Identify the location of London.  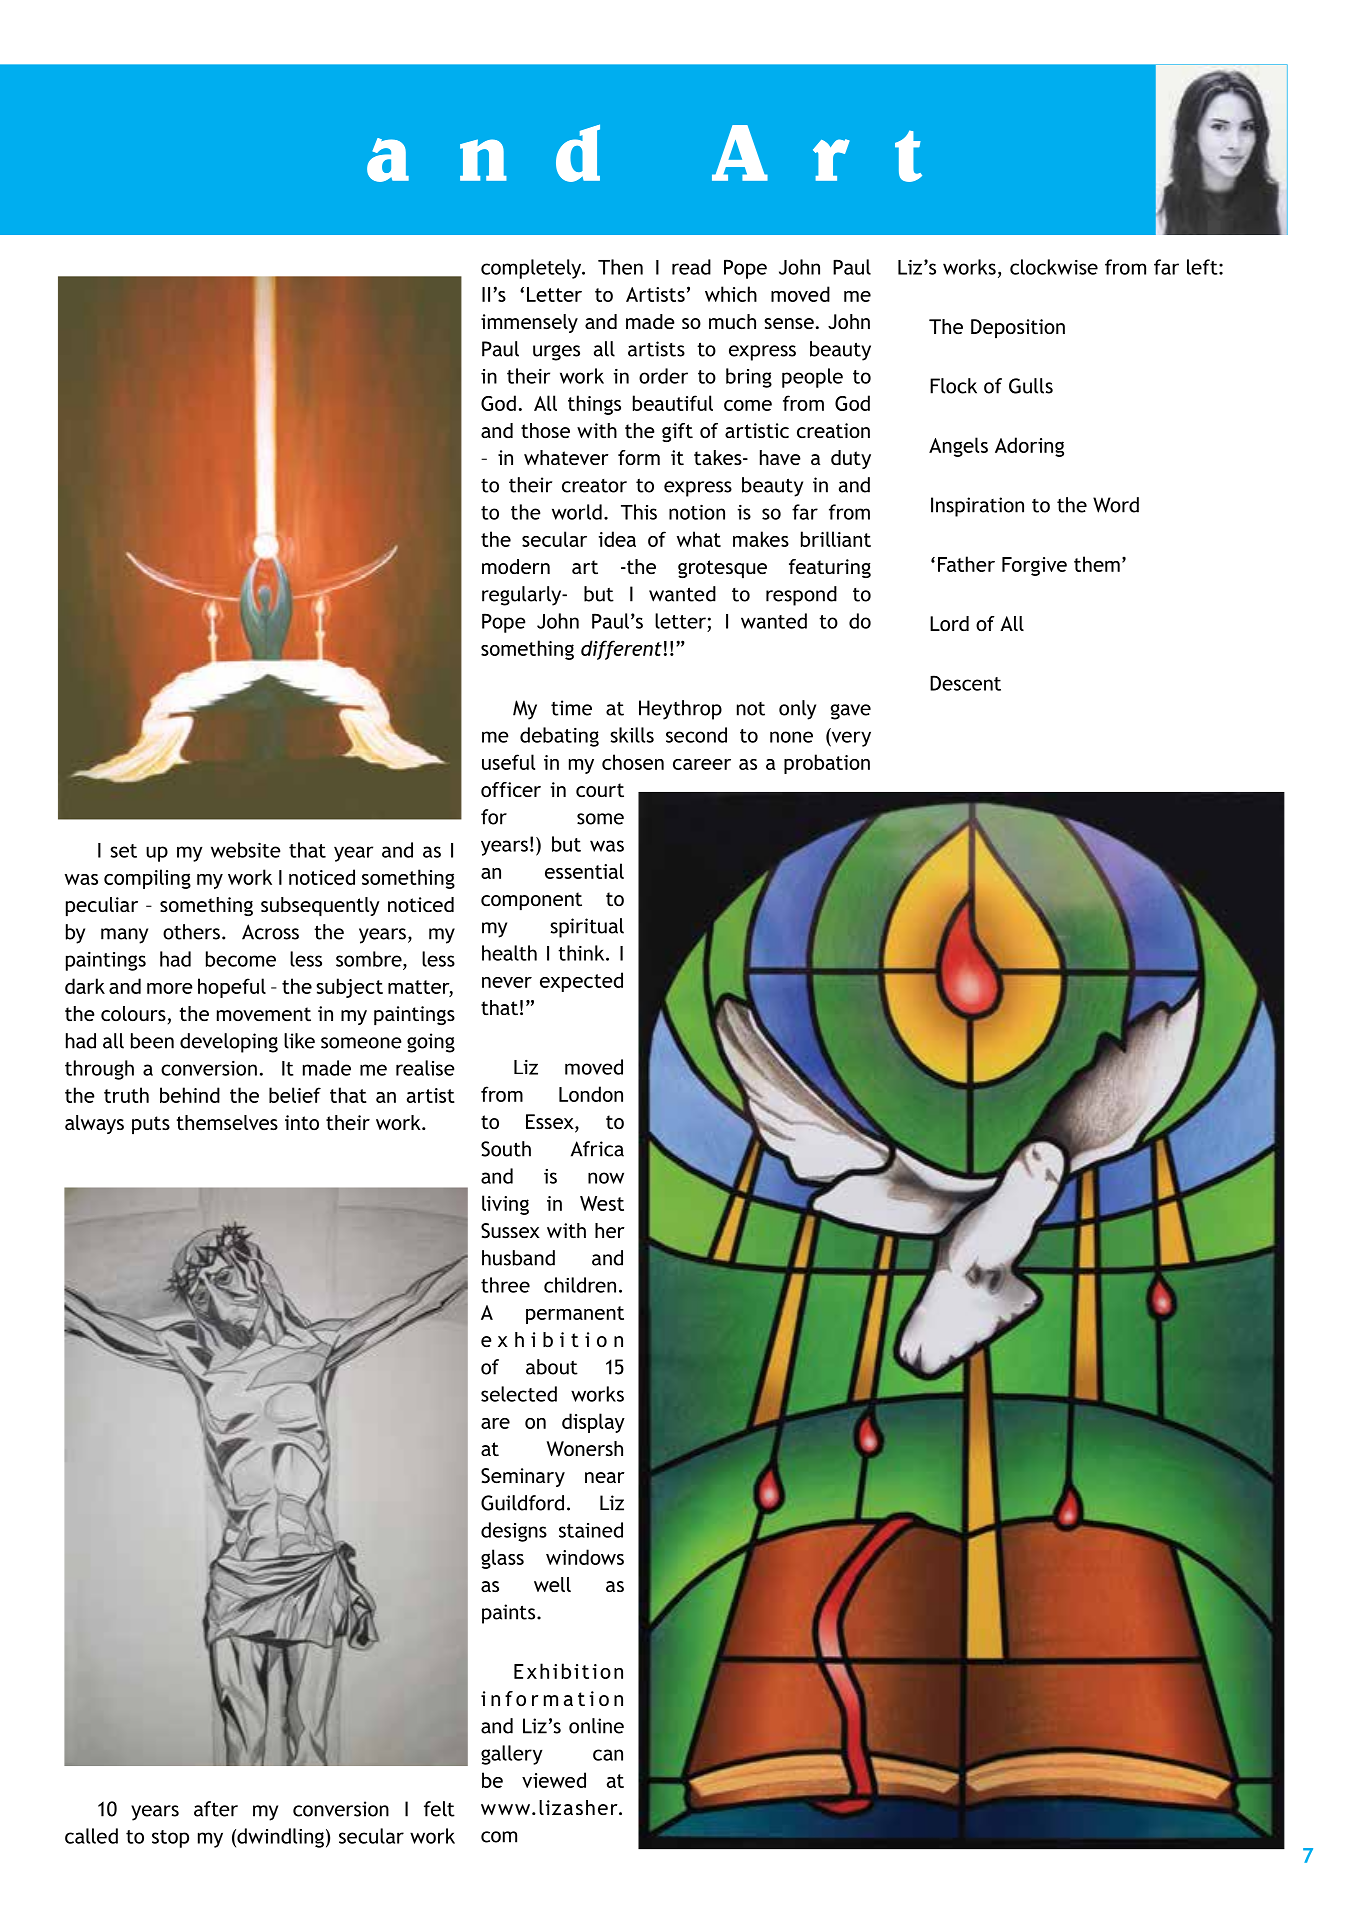
(591, 1094).
